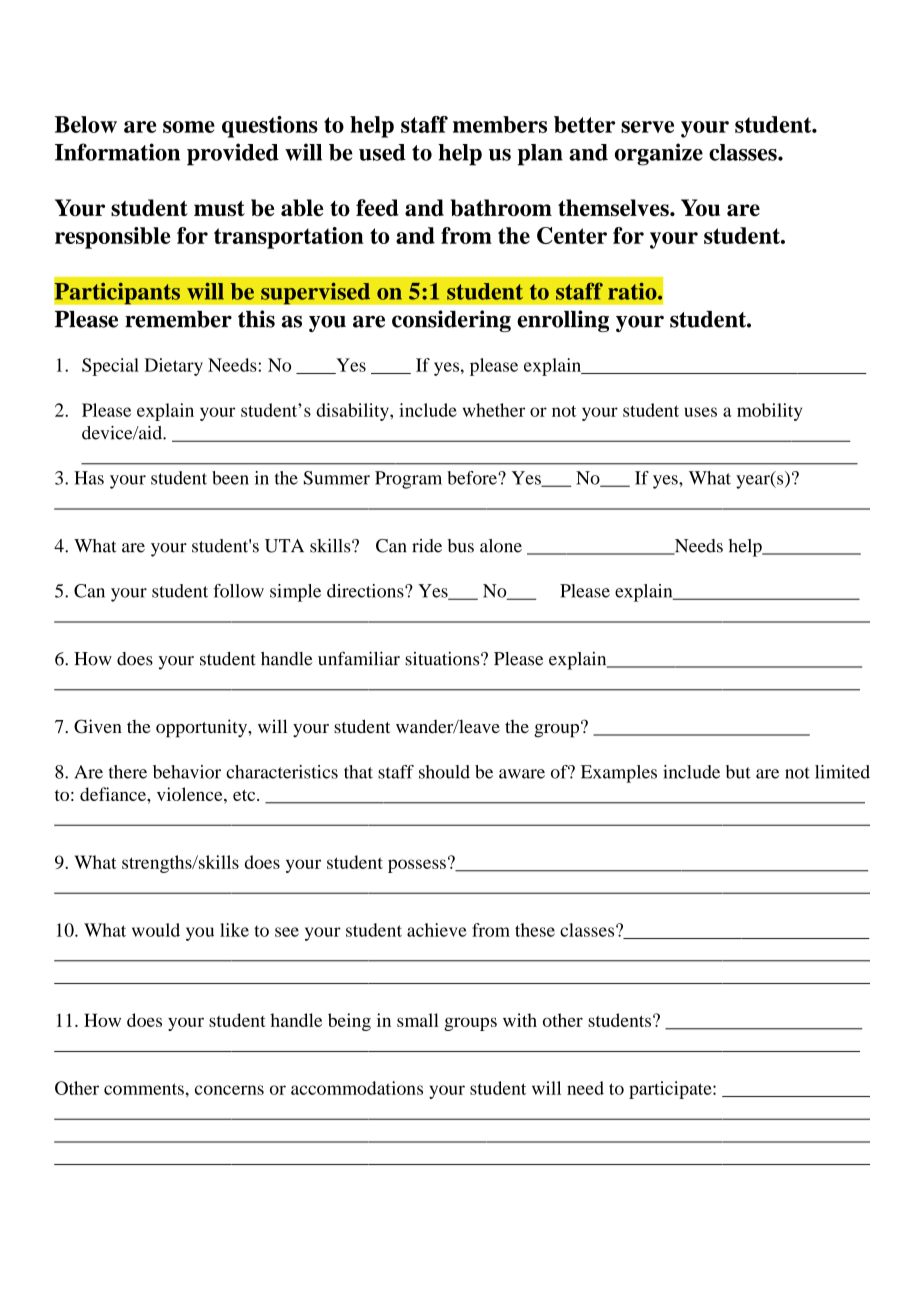  Describe the element at coordinates (114, 794) in the screenshot. I see `defiance` at that location.
